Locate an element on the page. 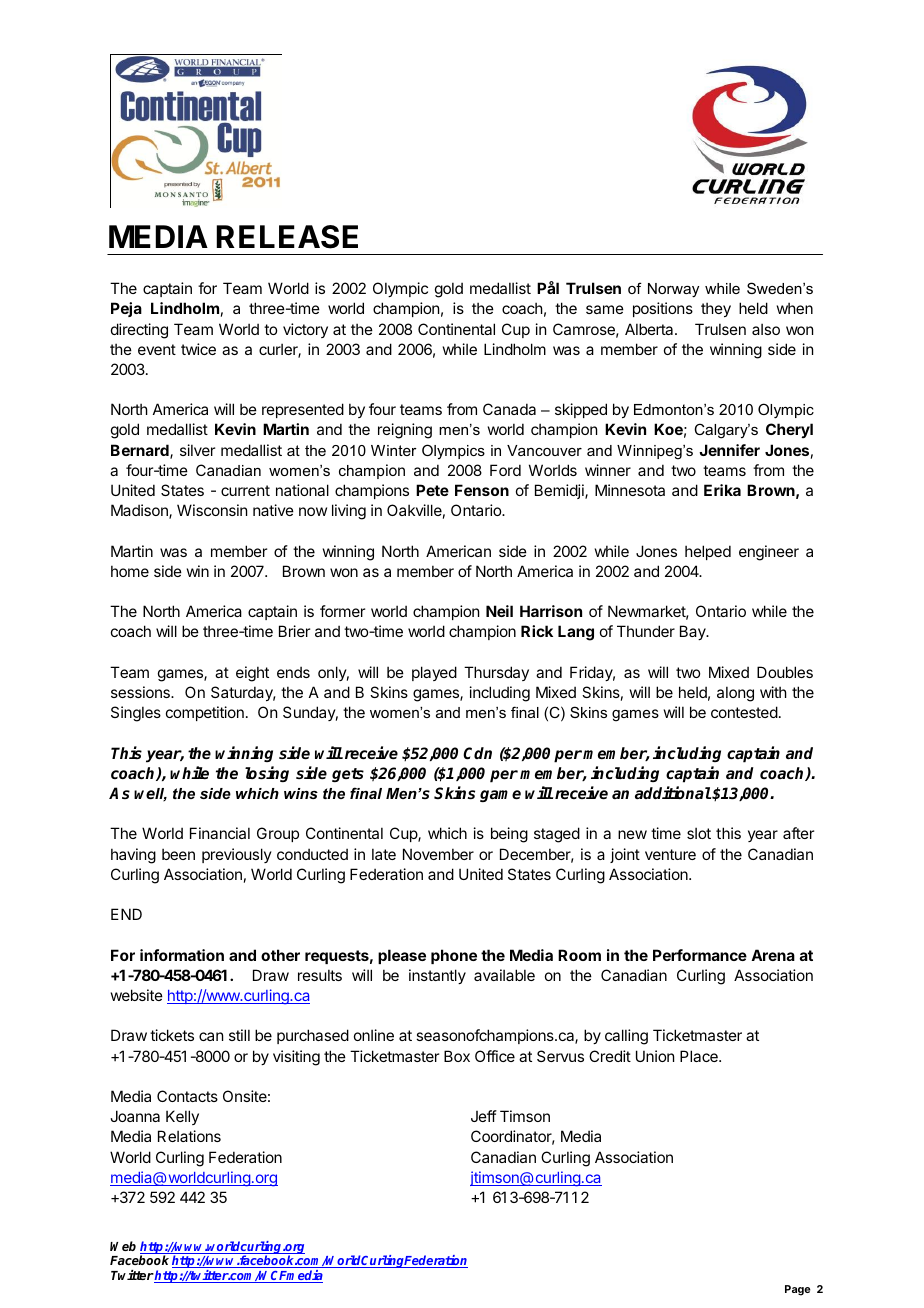 This image has width=924, height=1308. RELEASE is located at coordinates (287, 237).
